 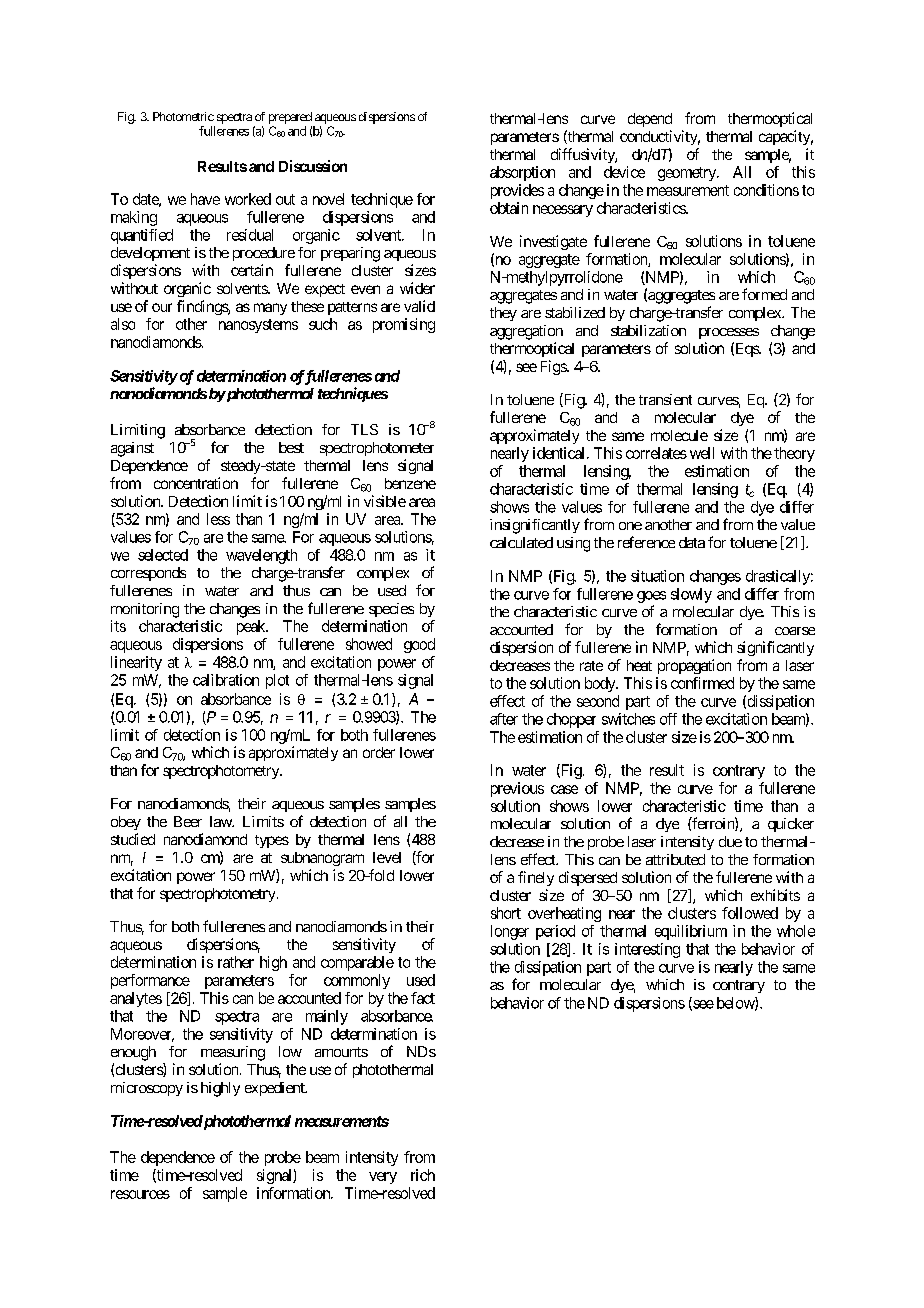 What do you see at coordinates (647, 950) in the image?
I see `interesting` at bounding box center [647, 950].
